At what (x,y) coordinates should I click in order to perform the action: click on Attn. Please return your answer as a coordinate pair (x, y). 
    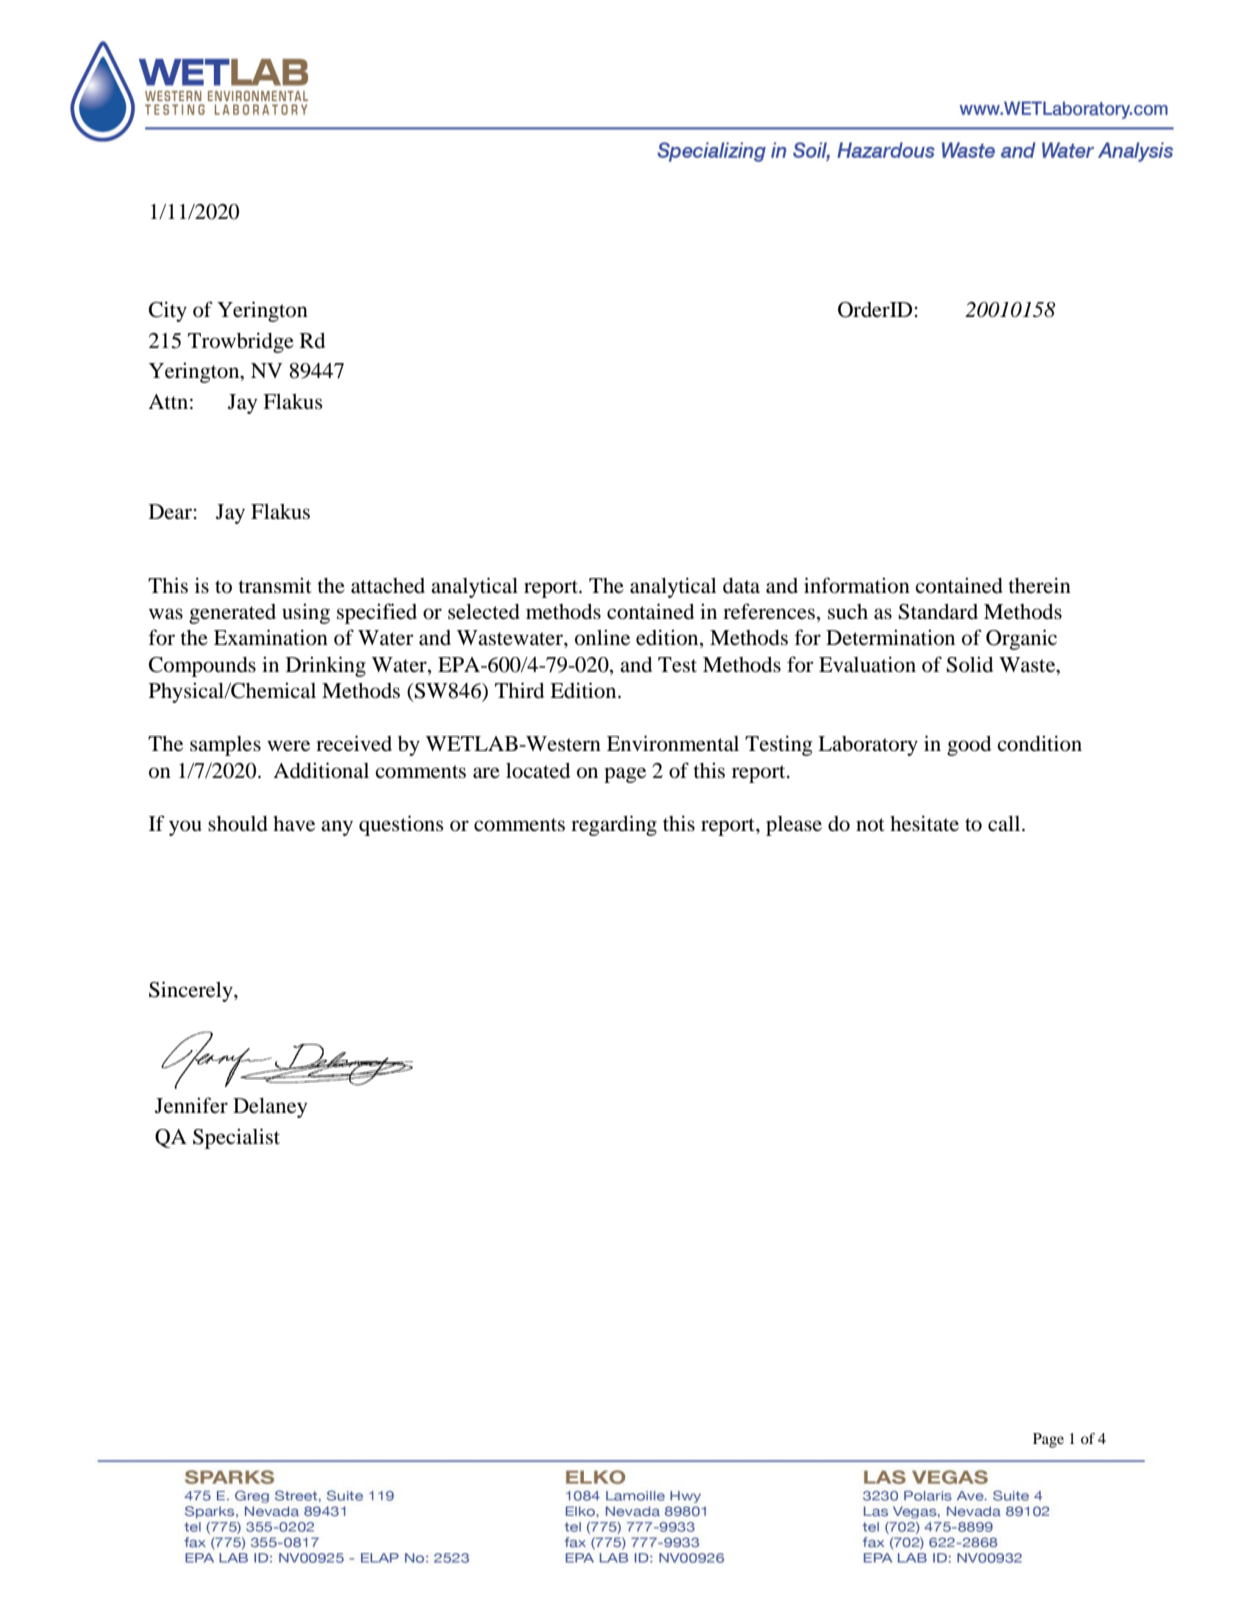
    Looking at the image, I should click on (168, 401).
